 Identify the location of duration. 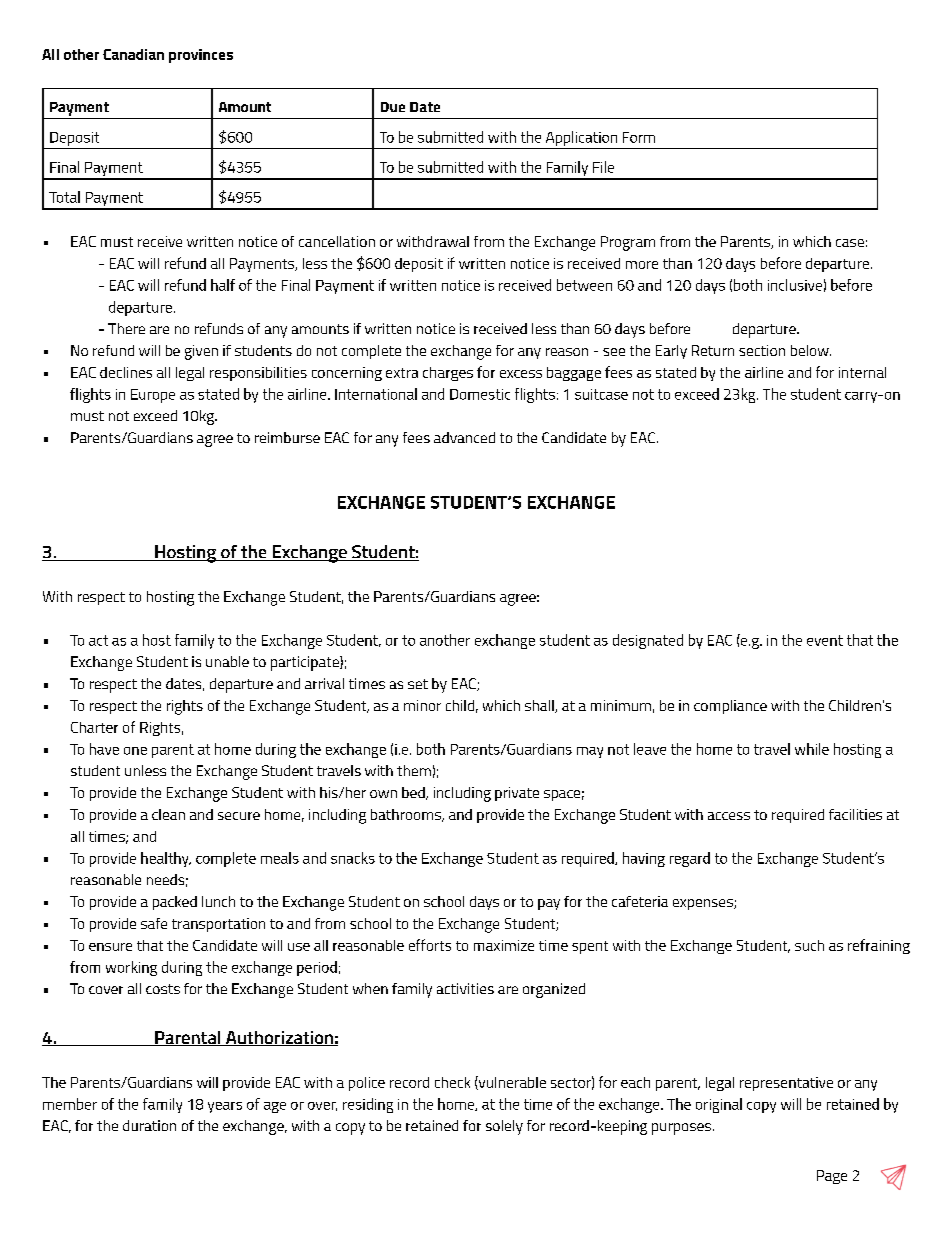
(149, 1125).
